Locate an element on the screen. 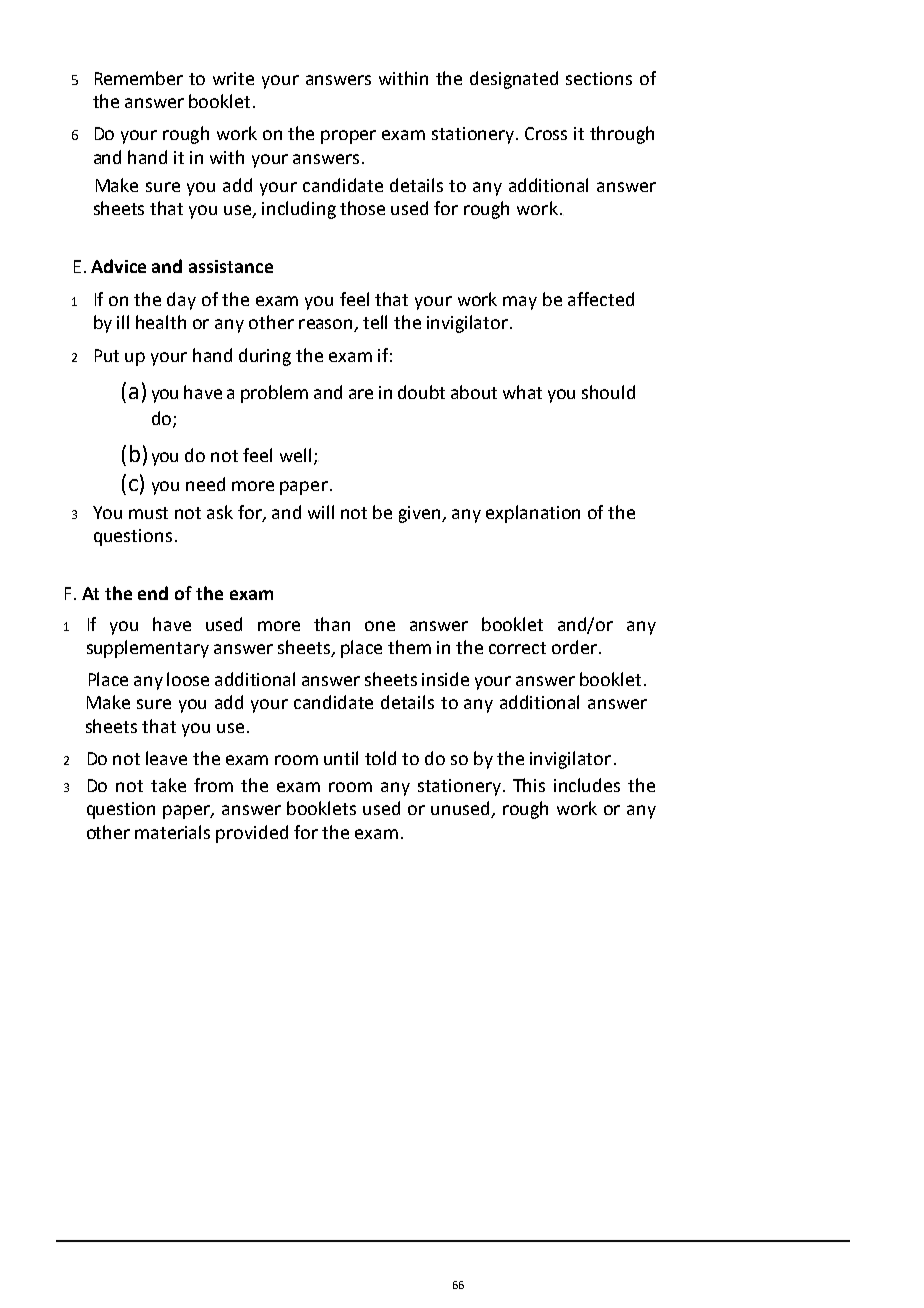 The width and height of the screenshot is (924, 1308). This is located at coordinates (529, 785).
